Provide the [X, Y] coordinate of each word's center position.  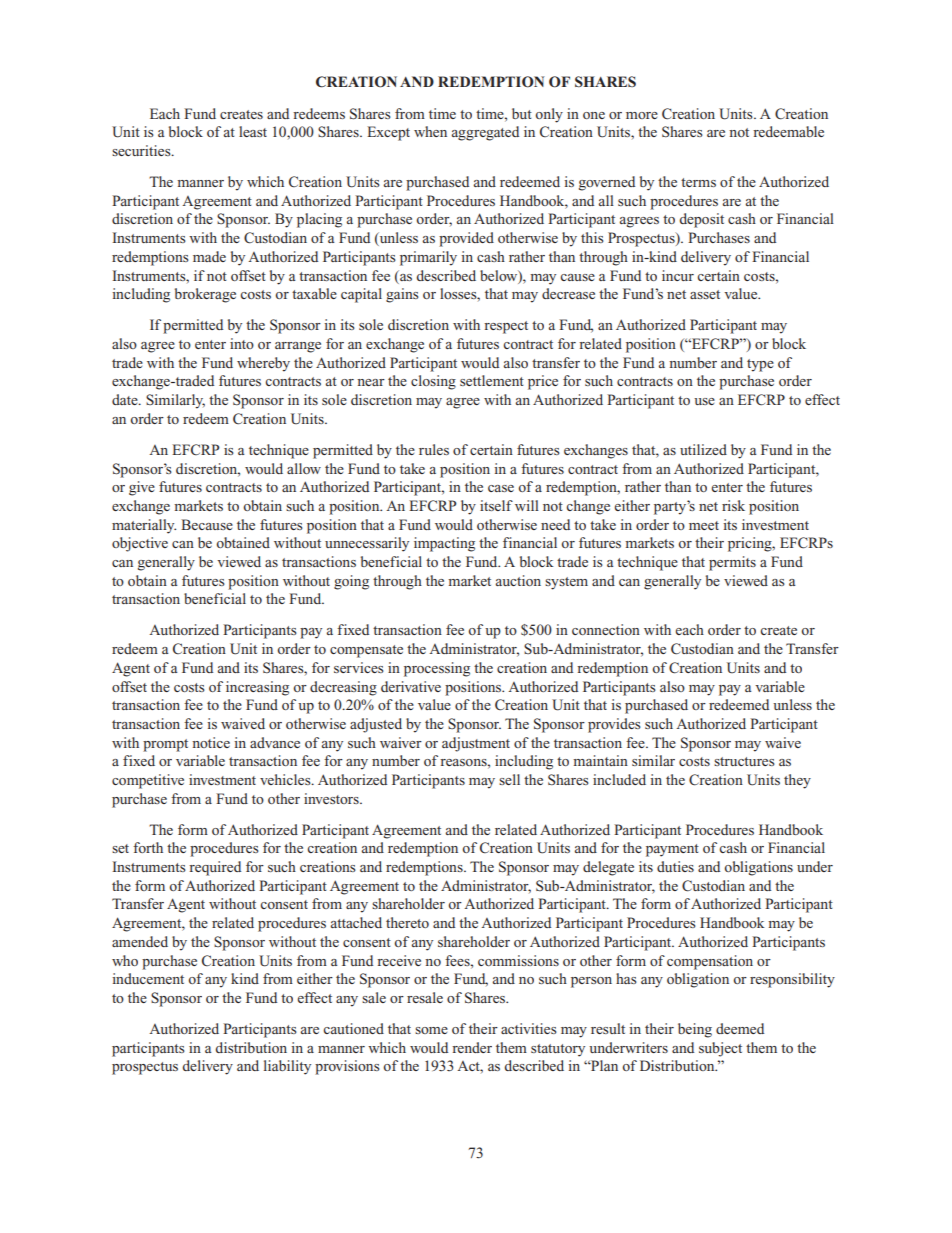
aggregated [485, 133]
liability [287, 1067]
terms [698, 182]
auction [518, 580]
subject [720, 1049]
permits [732, 563]
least [253, 131]
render [472, 1047]
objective [140, 544]
